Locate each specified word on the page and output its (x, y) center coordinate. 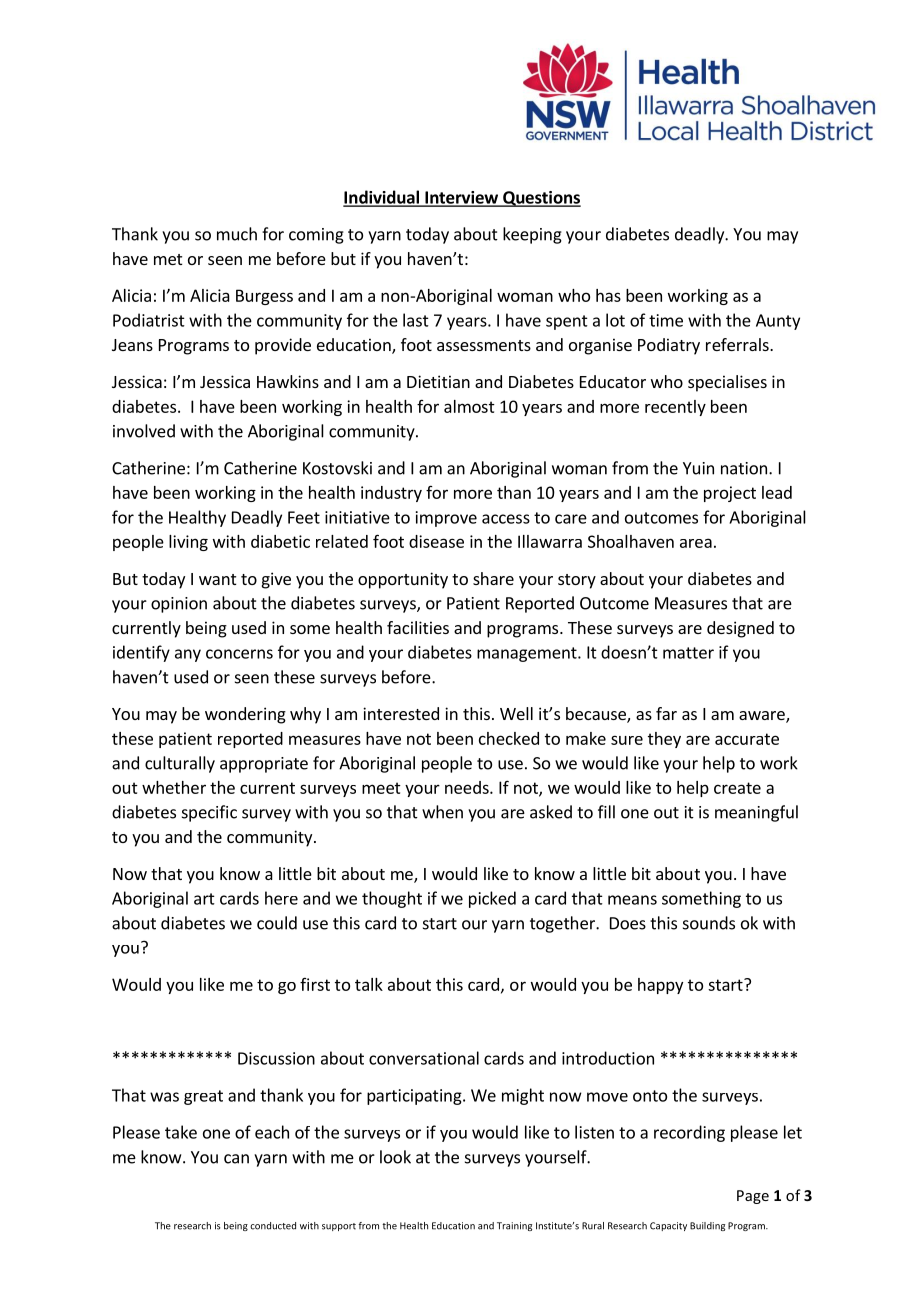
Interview (461, 198)
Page (753, 1197)
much (237, 234)
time (666, 320)
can (236, 1159)
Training (514, 1226)
